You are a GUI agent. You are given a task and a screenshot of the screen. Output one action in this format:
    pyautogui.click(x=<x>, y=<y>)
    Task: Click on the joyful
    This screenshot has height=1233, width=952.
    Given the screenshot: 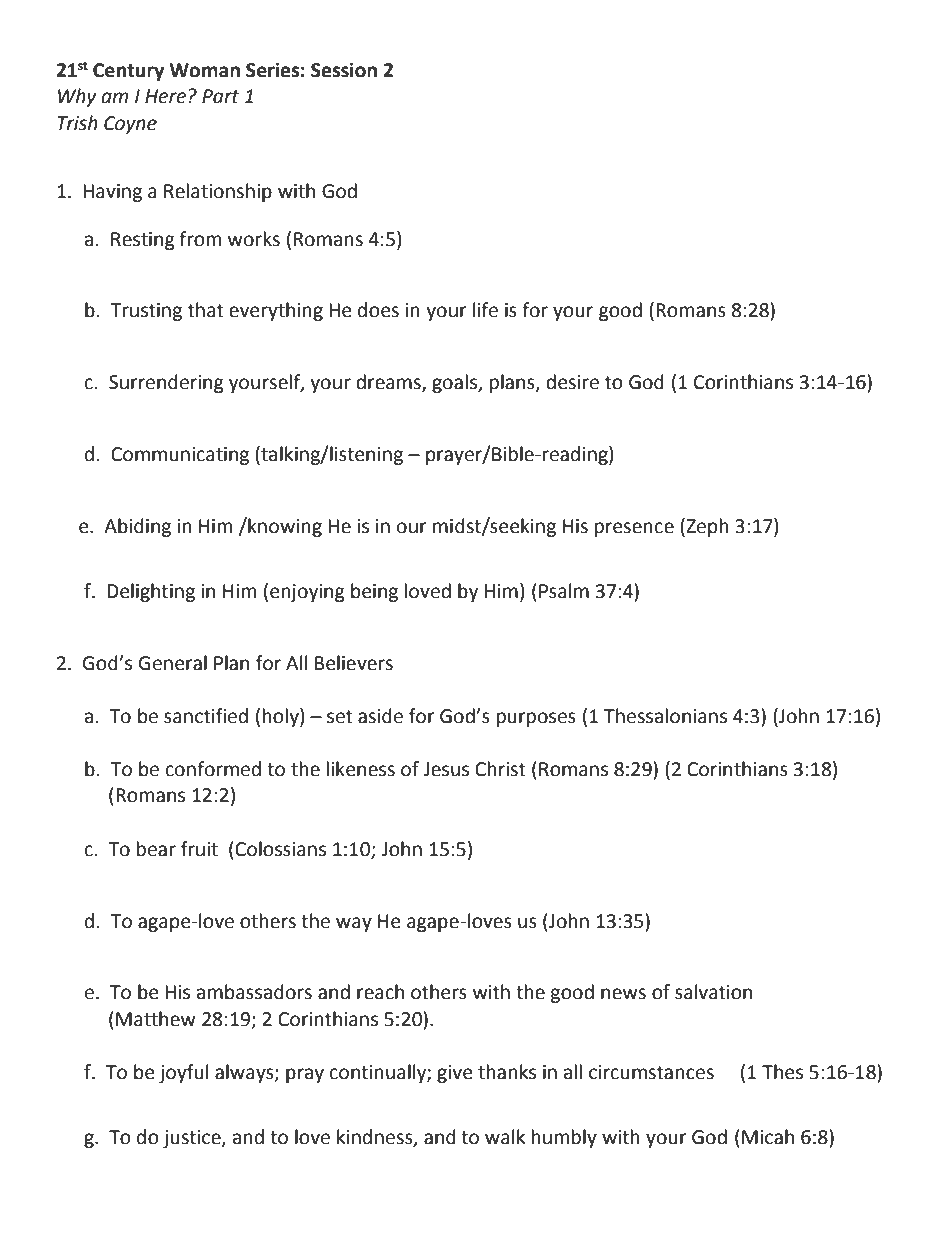 What is the action you would take?
    pyautogui.click(x=183, y=1073)
